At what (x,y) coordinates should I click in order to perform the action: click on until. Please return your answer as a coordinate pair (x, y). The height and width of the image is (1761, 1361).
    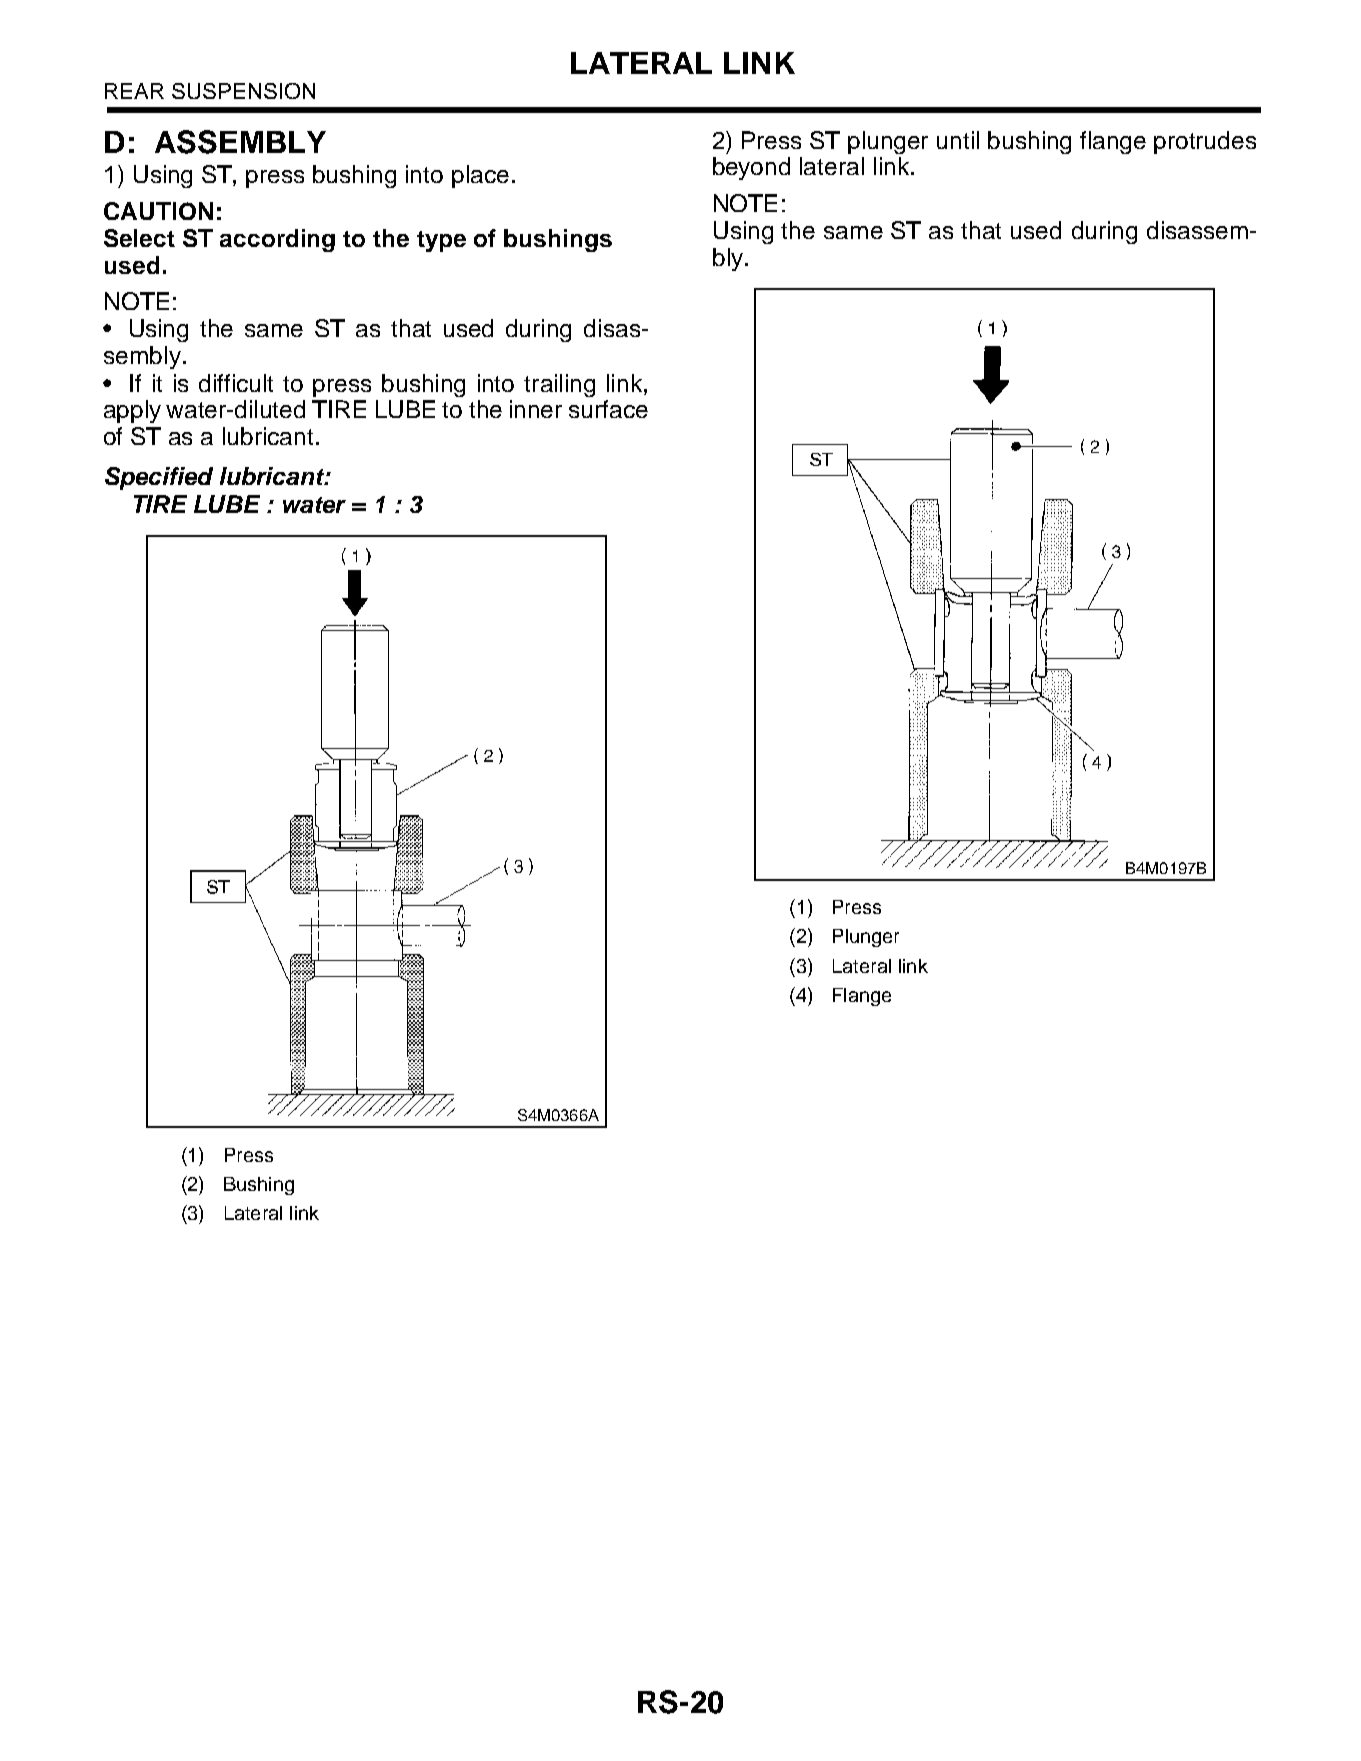
    Looking at the image, I should click on (958, 140).
